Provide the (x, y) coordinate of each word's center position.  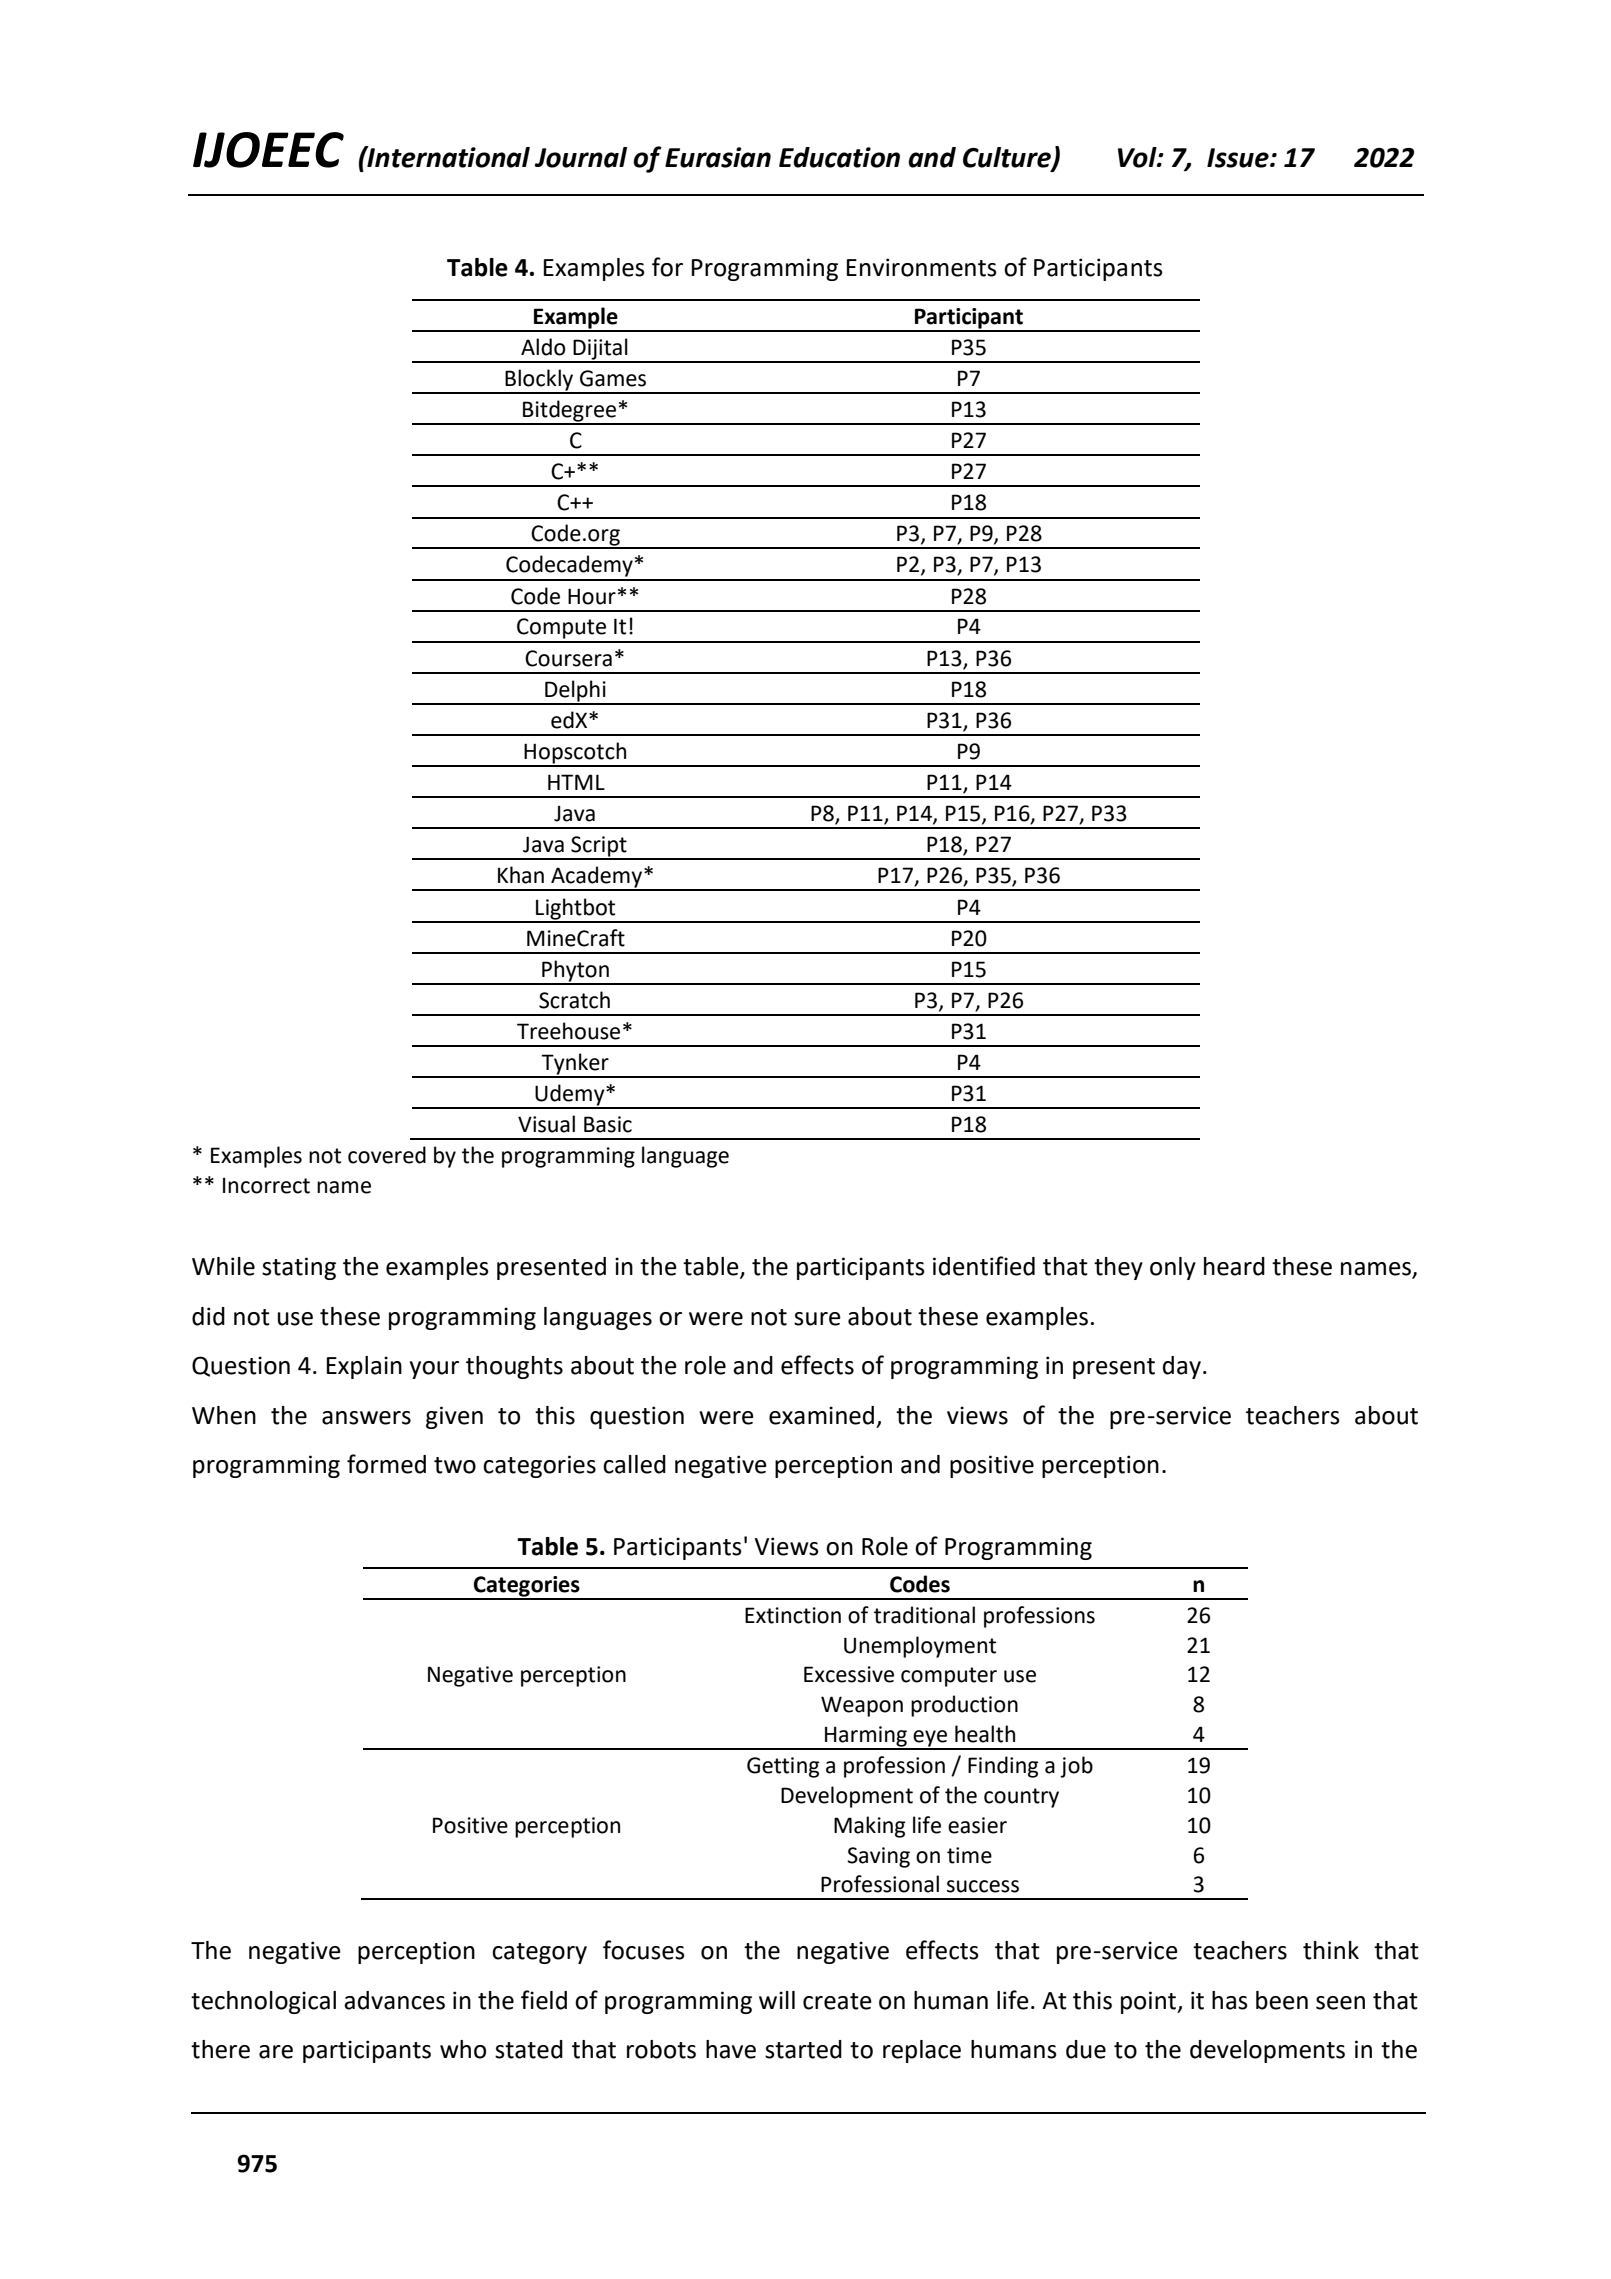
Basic (608, 1124)
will (777, 2000)
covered (387, 1155)
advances (394, 2000)
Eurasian (718, 157)
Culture (1008, 158)
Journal (581, 157)
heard (1234, 1266)
